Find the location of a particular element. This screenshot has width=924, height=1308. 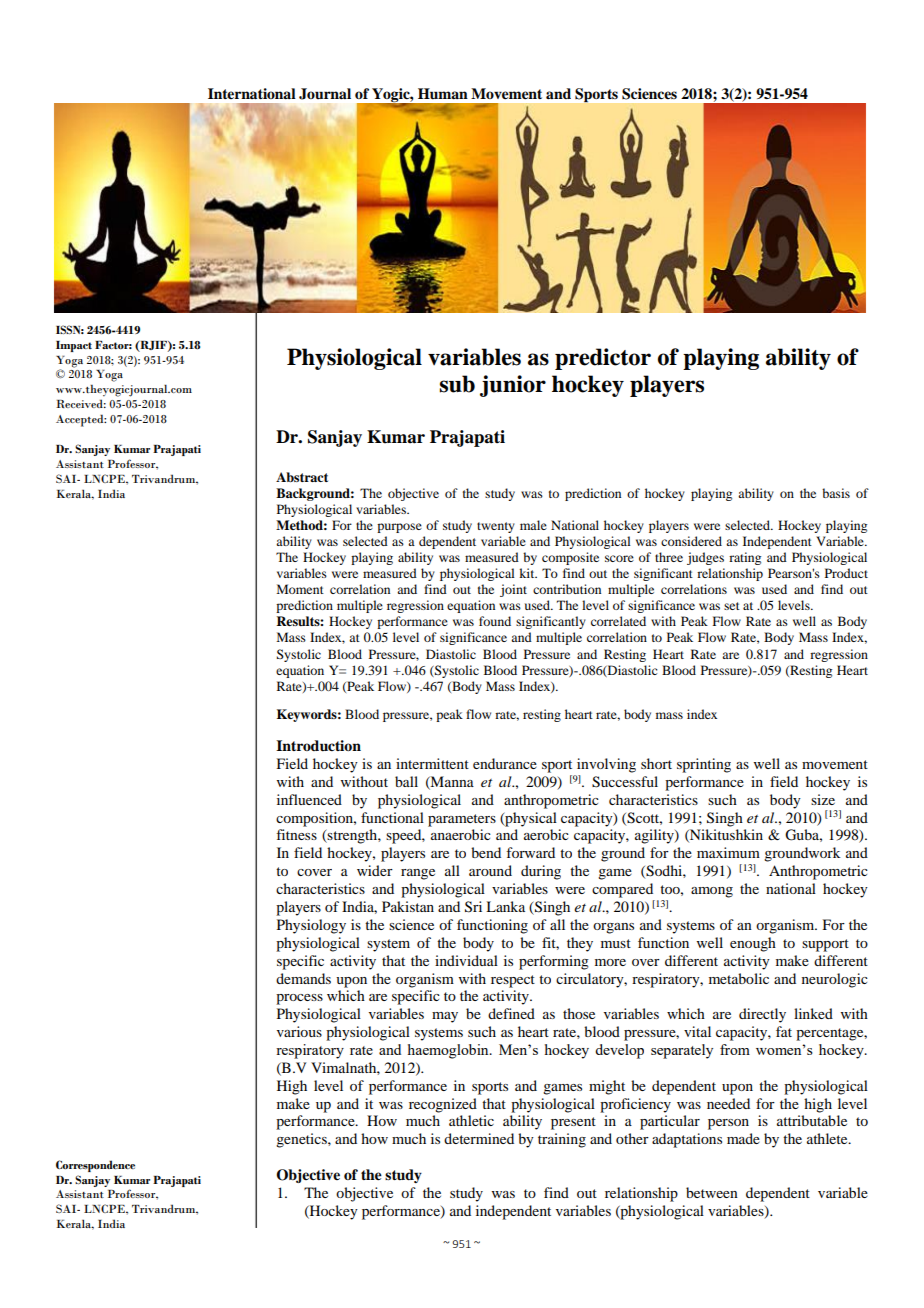

Human is located at coordinates (443, 94).
